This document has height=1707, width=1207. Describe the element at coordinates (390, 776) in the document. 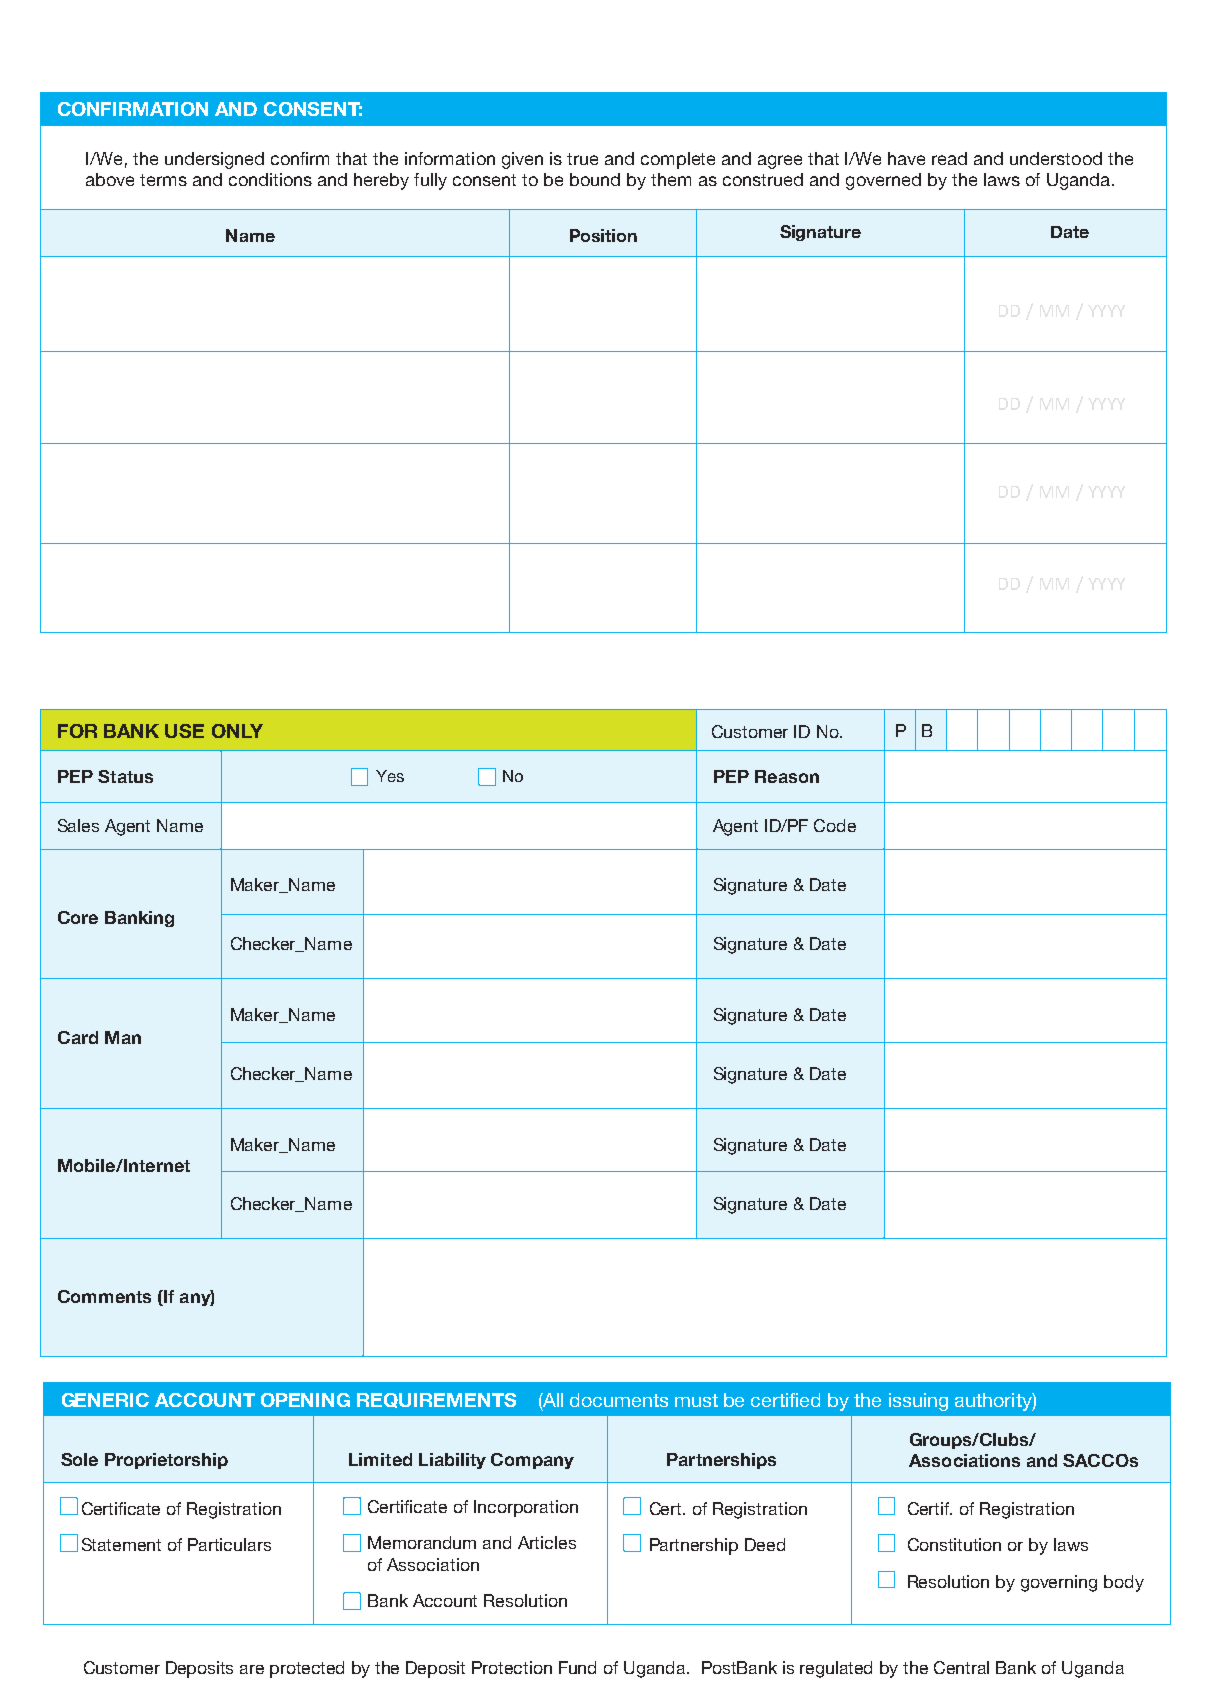

I see `Yes` at that location.
